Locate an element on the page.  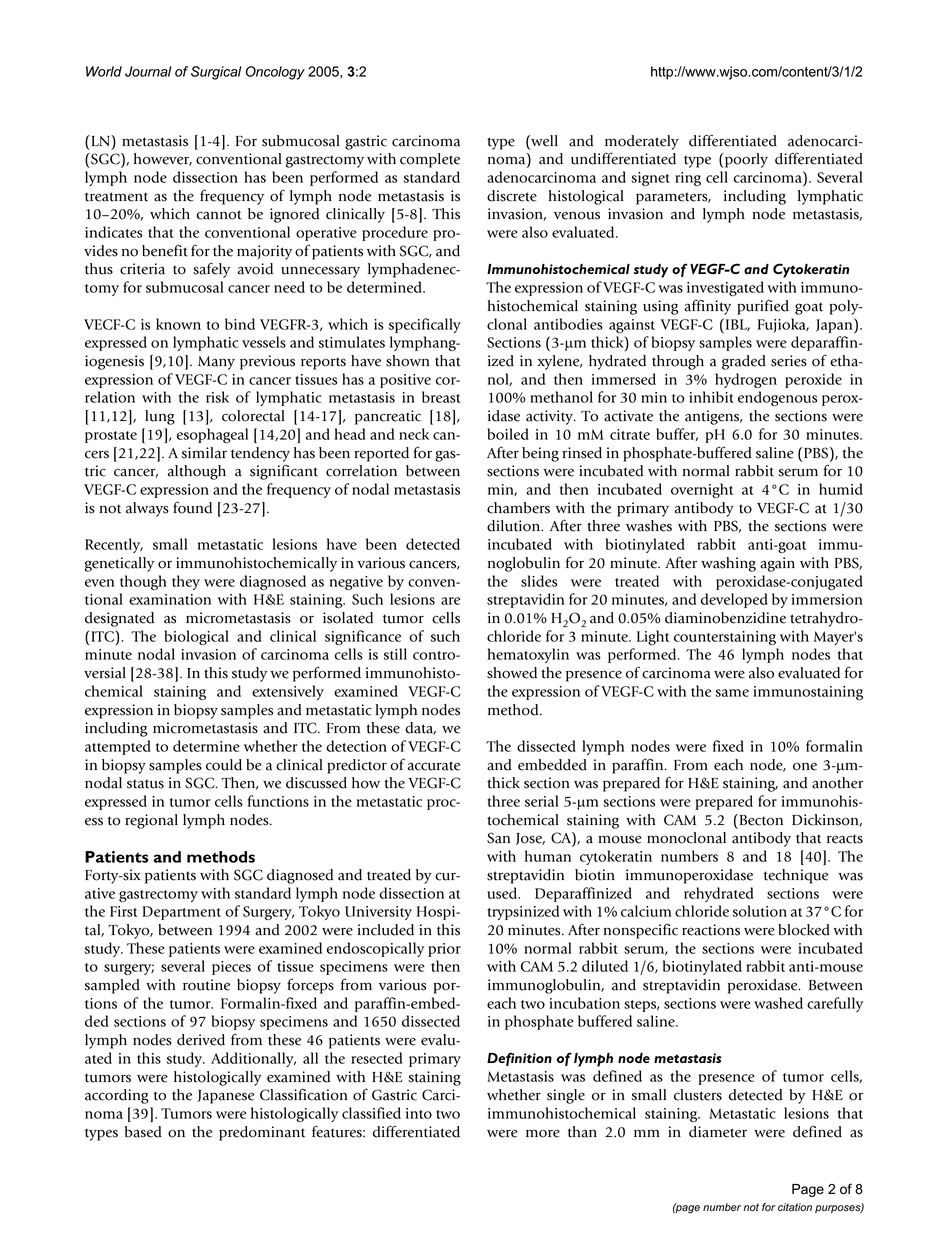
overnight is located at coordinates (702, 490).
